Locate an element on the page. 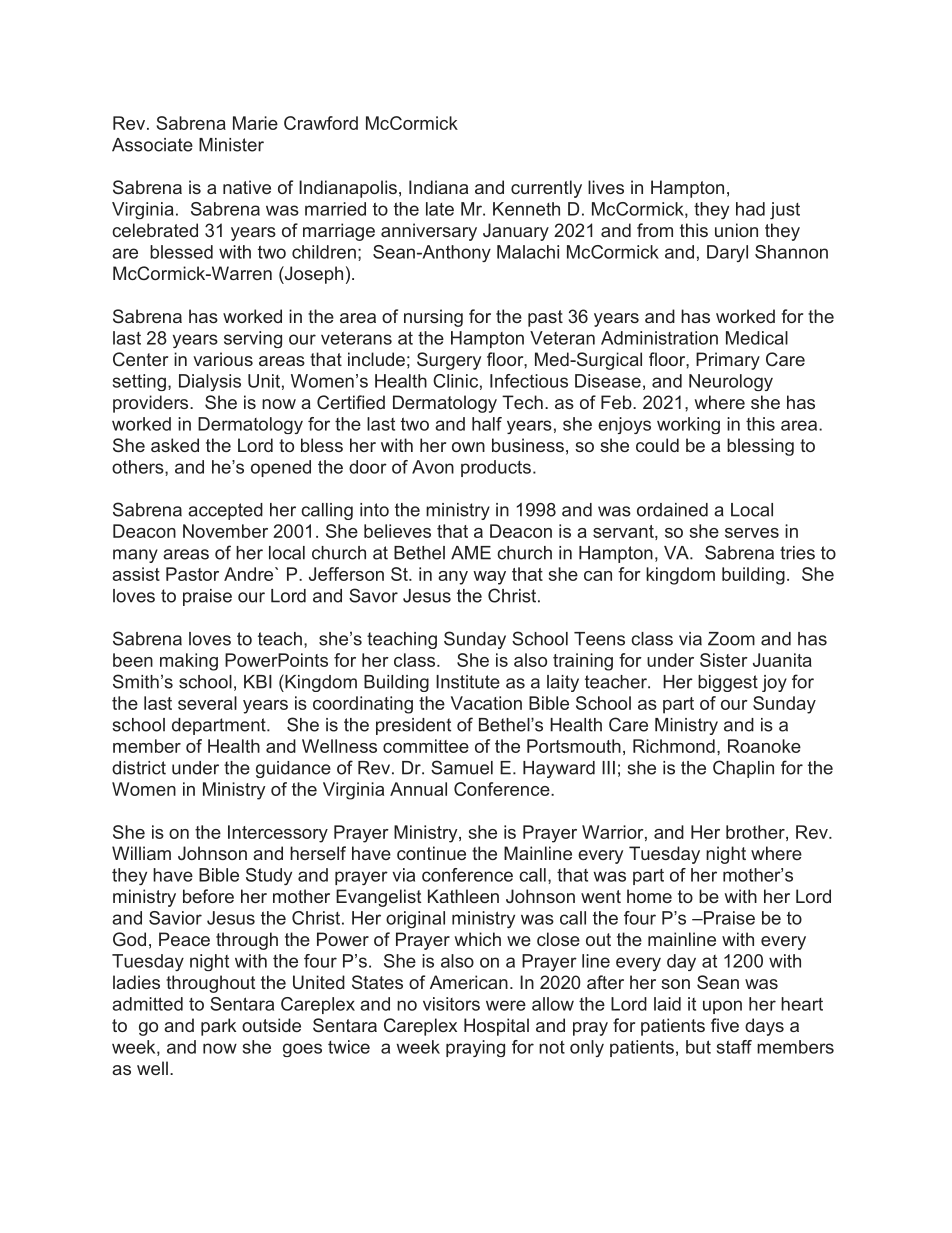 The image size is (952, 1233). five is located at coordinates (725, 1025).
